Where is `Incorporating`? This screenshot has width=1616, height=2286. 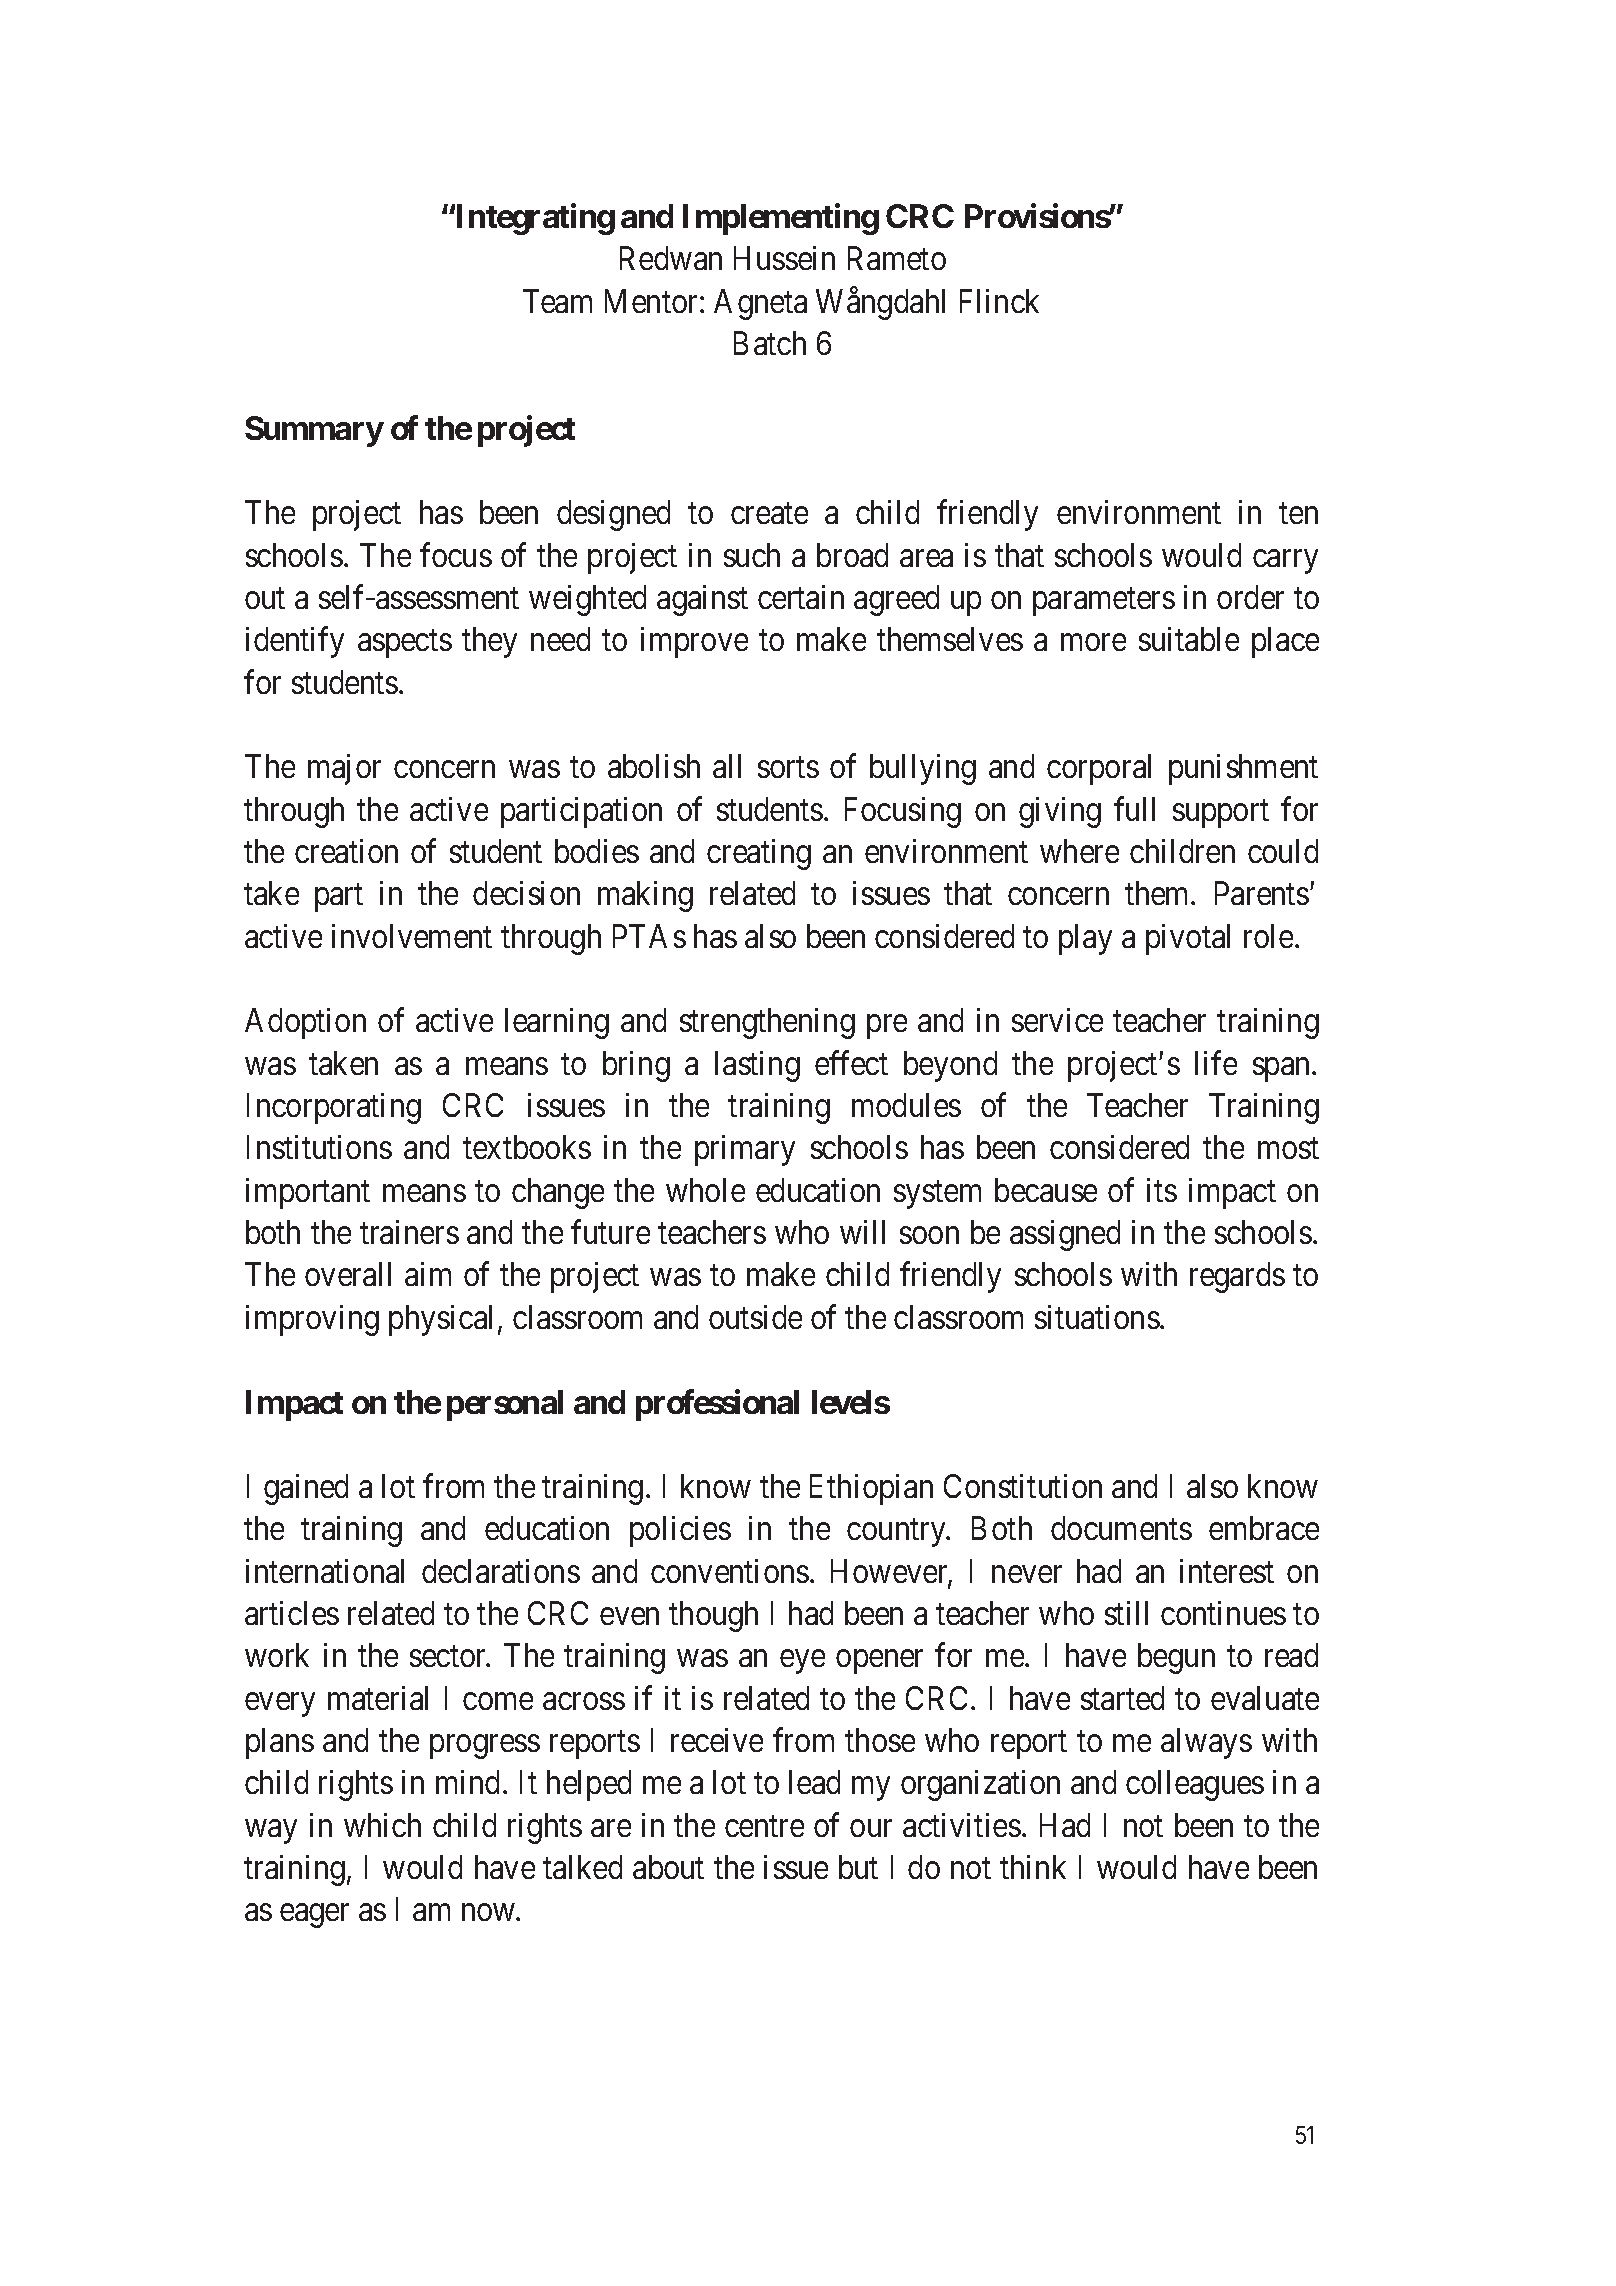 Incorporating is located at coordinates (334, 1108).
